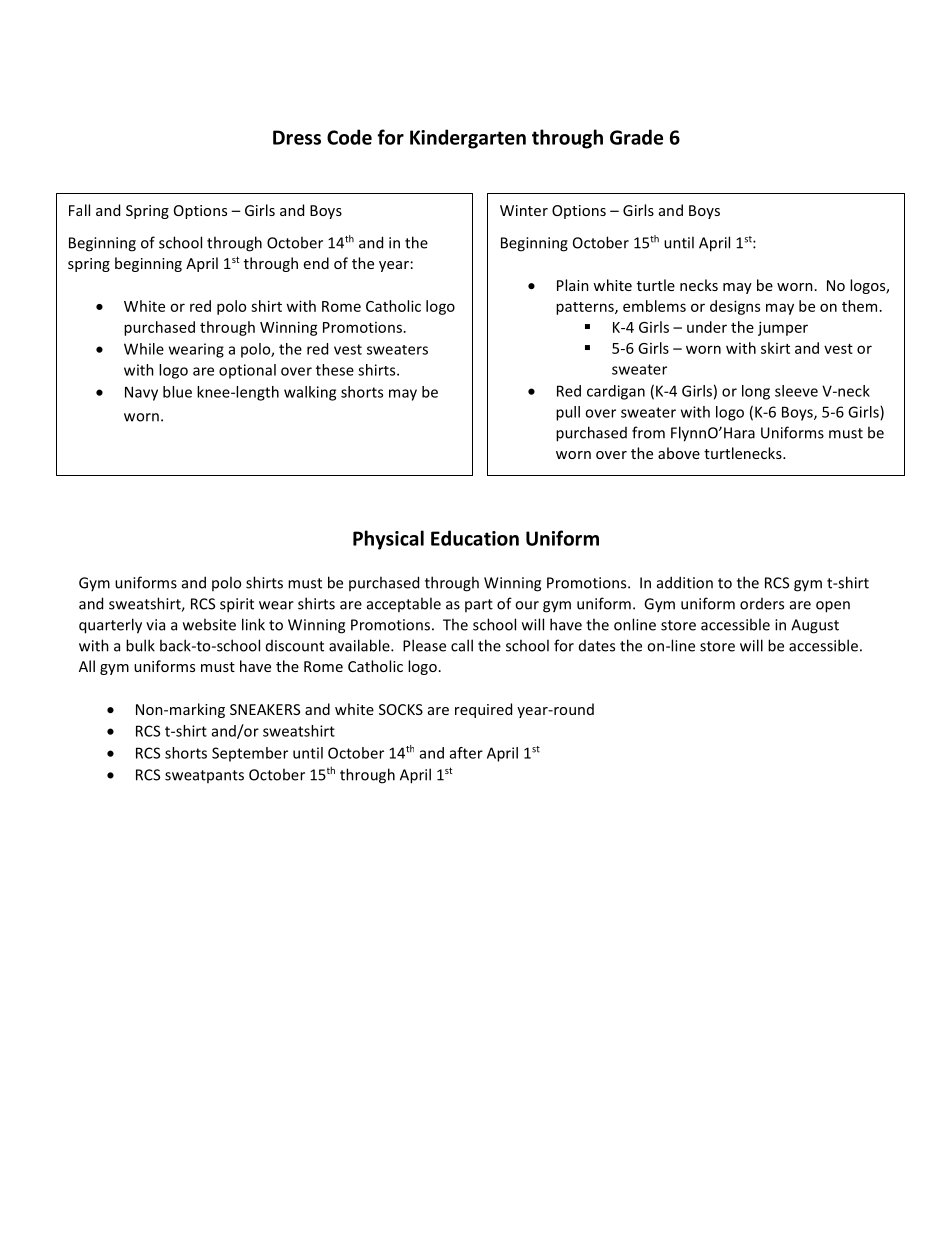 The height and width of the page is (1233, 952). Describe the element at coordinates (568, 413) in the page. I see `pull` at that location.
